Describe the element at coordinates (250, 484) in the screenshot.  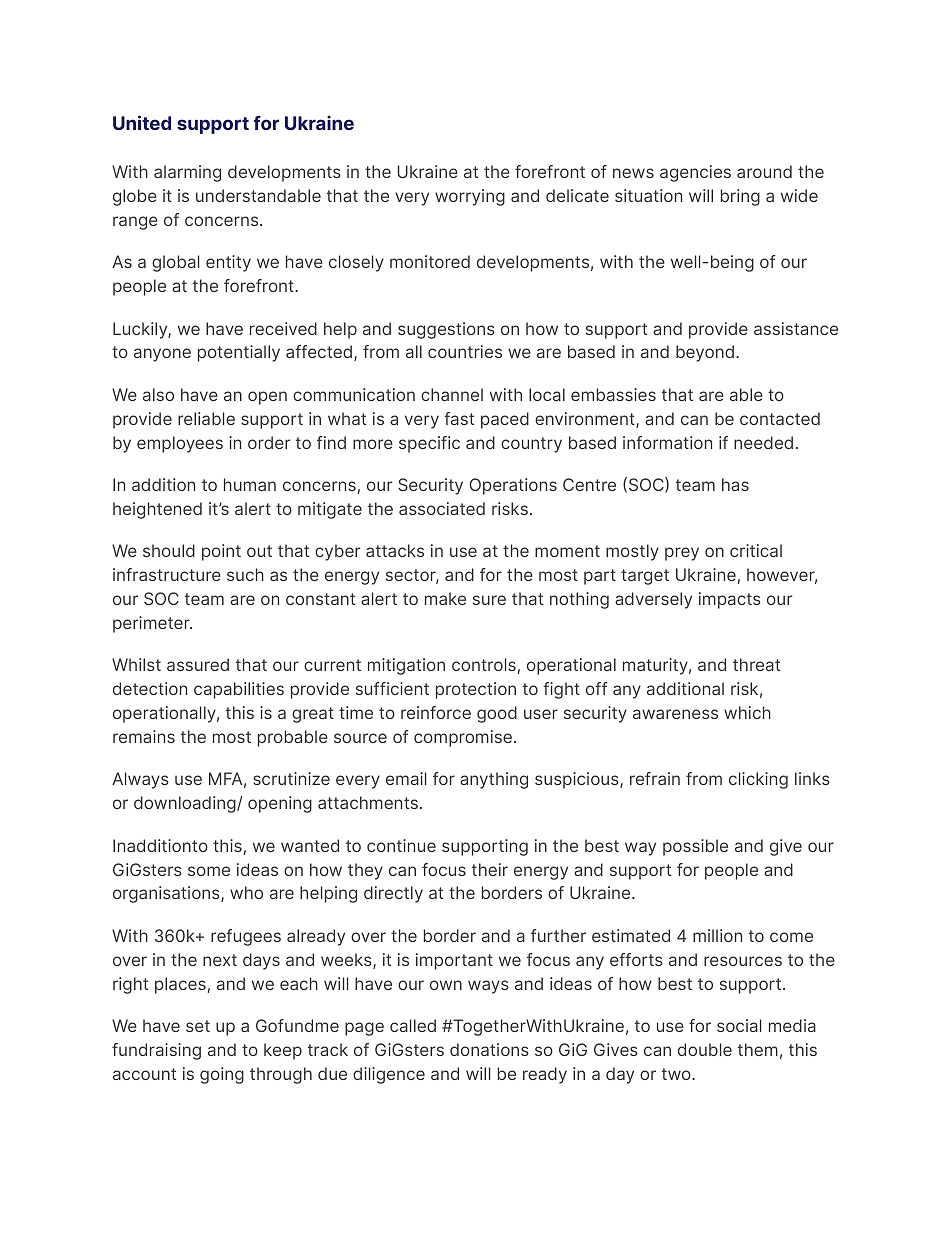
I see `human` at that location.
